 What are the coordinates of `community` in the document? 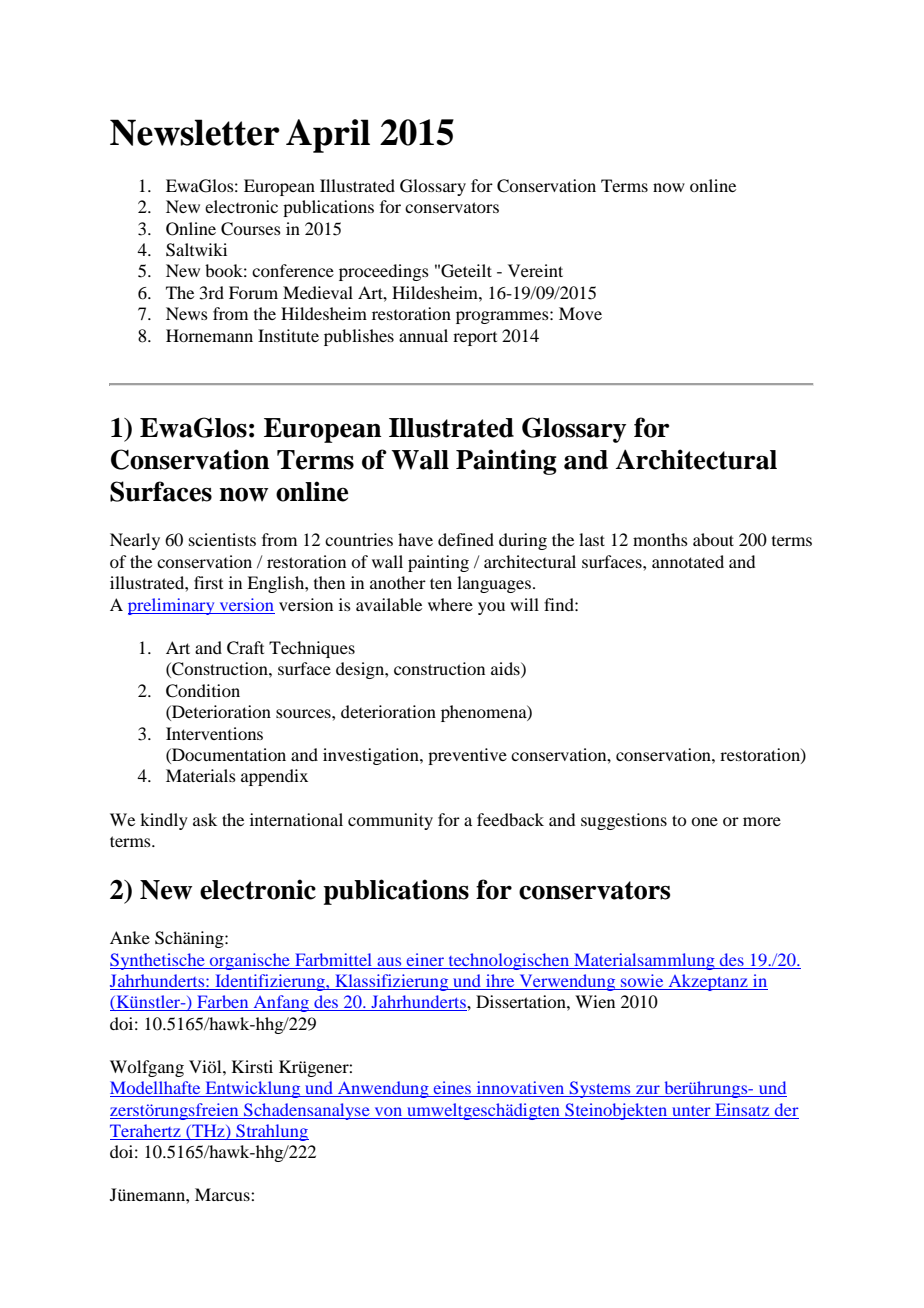 It's located at (390, 821).
